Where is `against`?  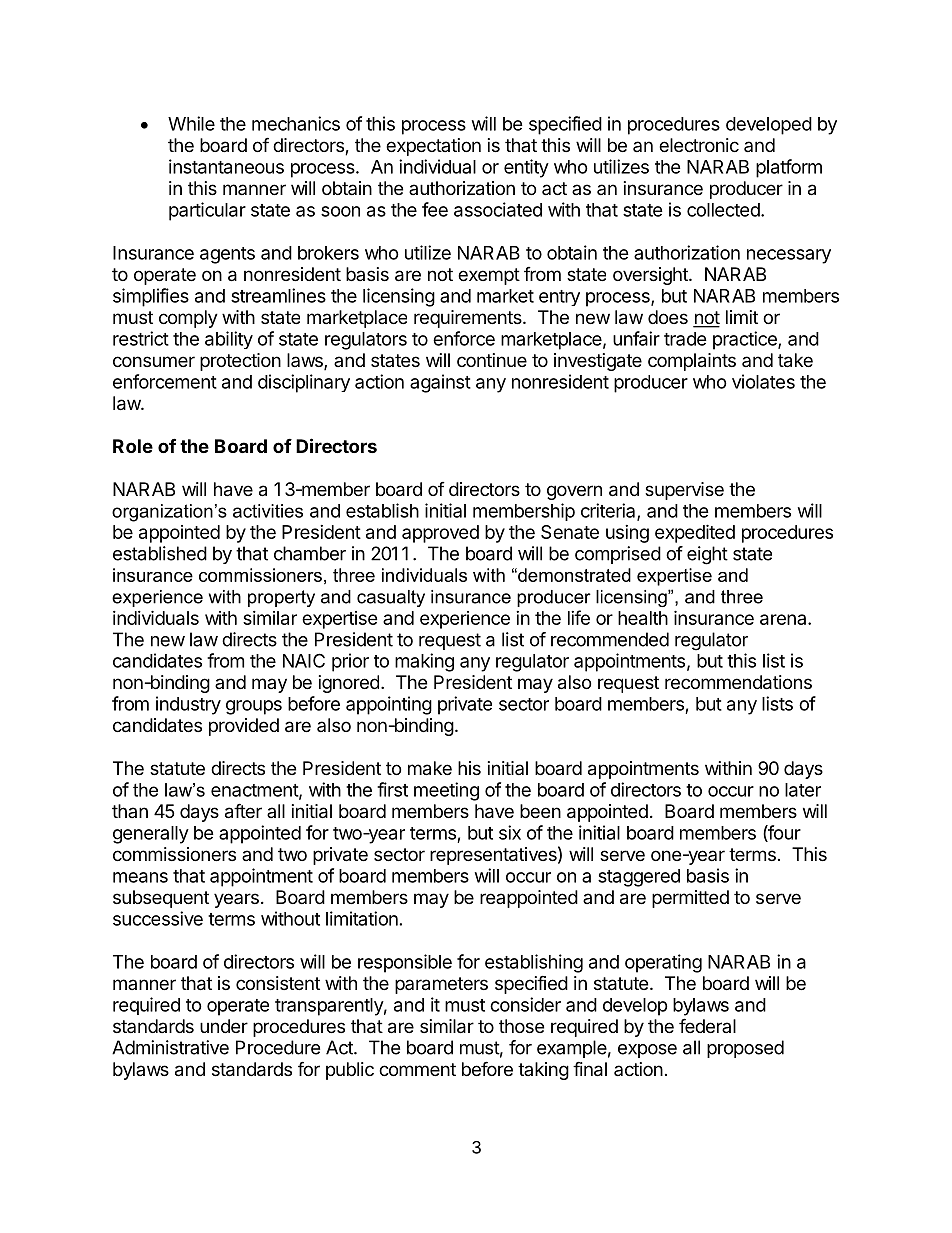 against is located at coordinates (440, 383).
